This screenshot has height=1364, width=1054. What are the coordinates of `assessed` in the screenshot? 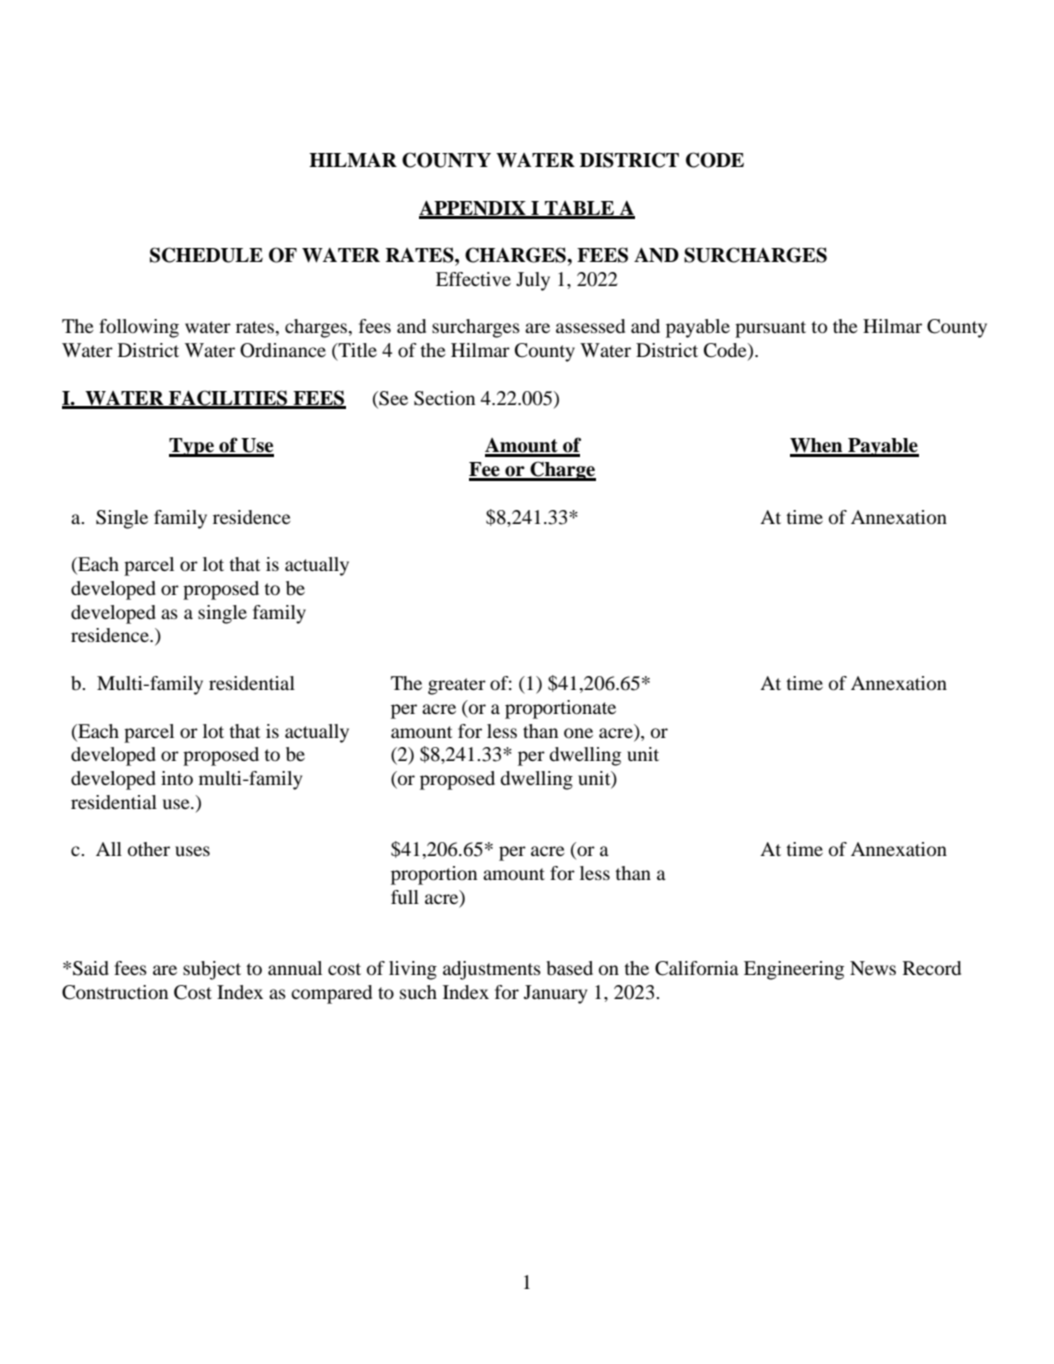 It's located at (590, 326).
